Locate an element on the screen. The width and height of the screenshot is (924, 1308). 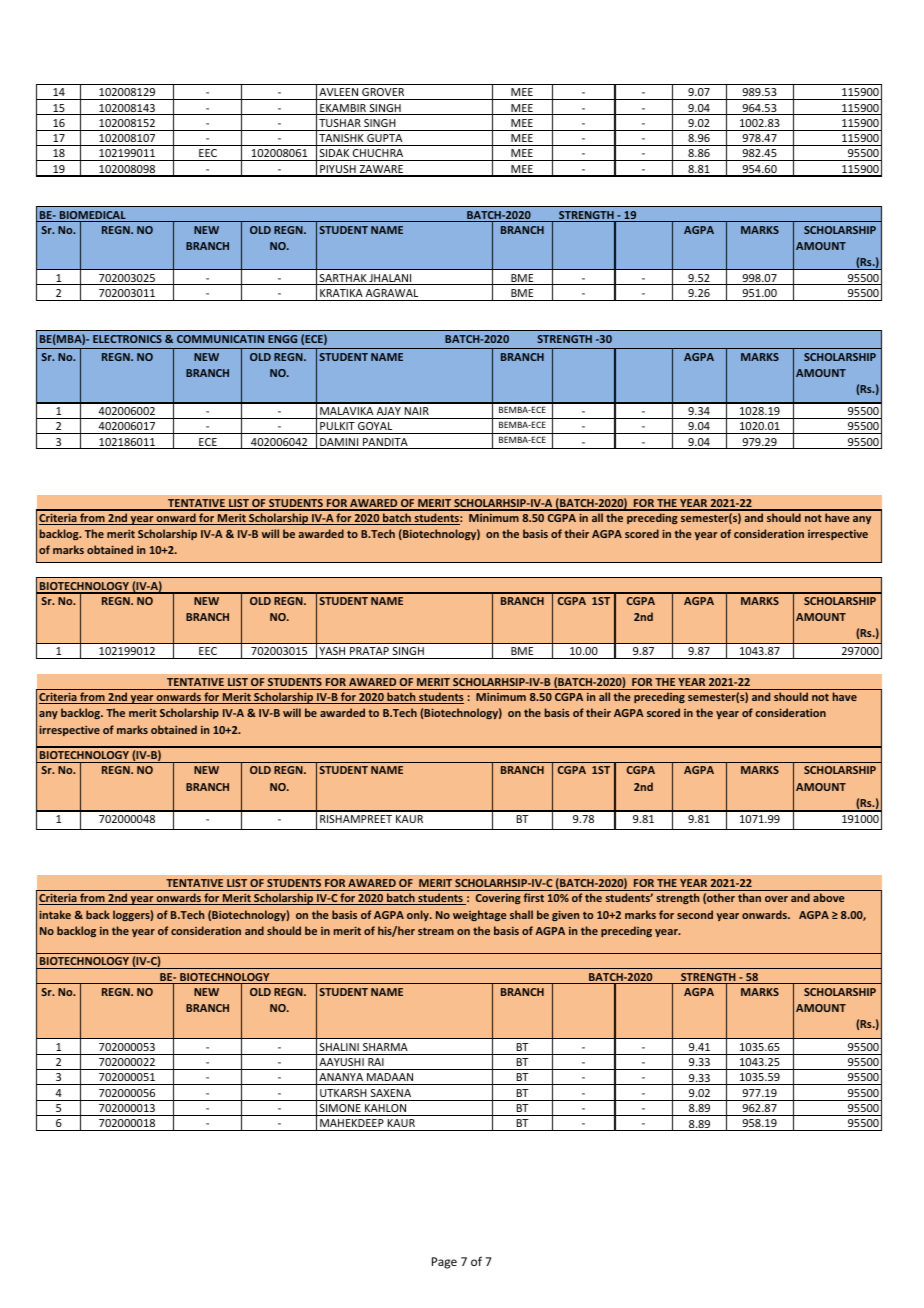
intake is located at coordinates (55, 914).
